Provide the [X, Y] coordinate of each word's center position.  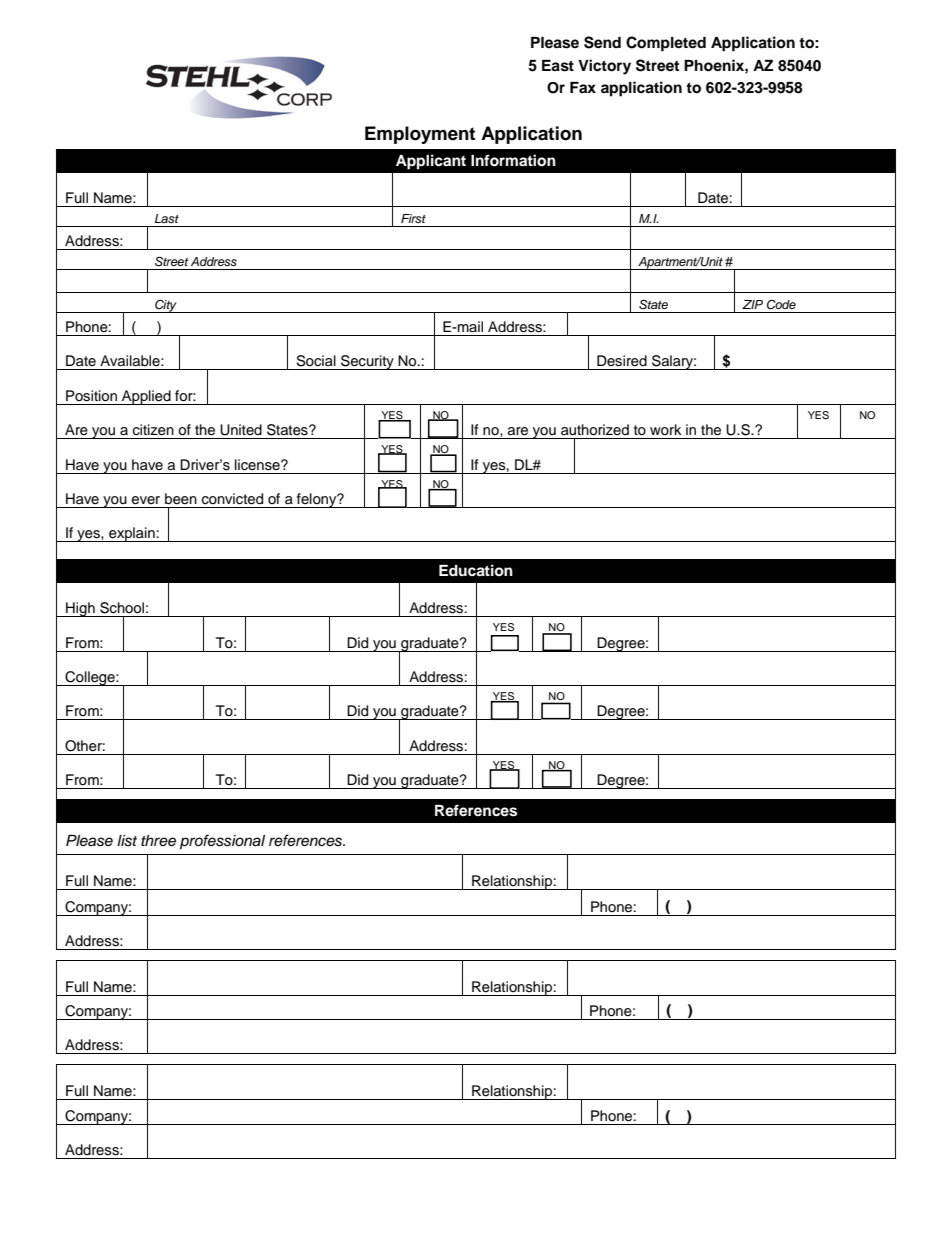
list [127, 841]
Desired [622, 361]
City [166, 306]
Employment [420, 135]
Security [367, 362]
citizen [153, 430]
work [666, 429]
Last [167, 218]
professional [222, 842]
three [158, 841]
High [80, 609]
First [413, 218]
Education [476, 570]
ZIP [752, 304]
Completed [666, 44]
